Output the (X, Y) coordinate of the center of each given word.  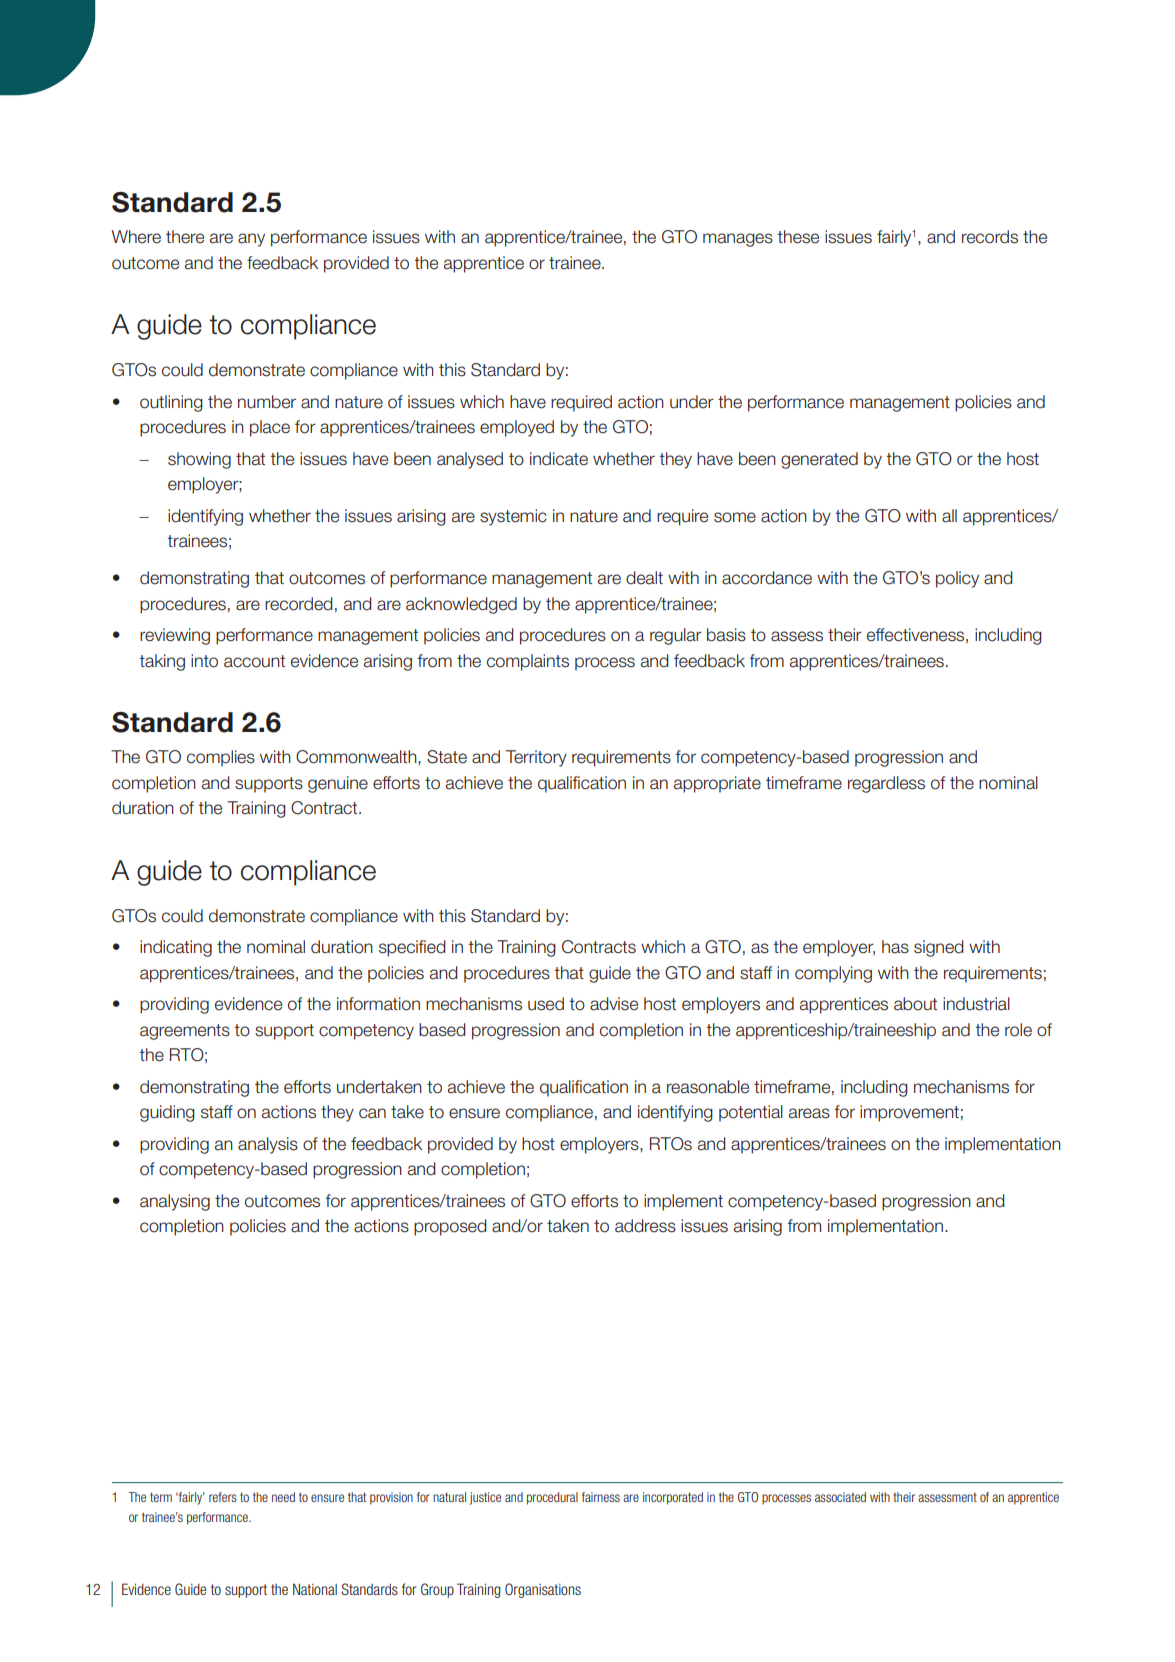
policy (957, 579)
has (895, 947)
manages (738, 240)
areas (809, 1113)
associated (840, 1497)
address (645, 1226)
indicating (176, 948)
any (251, 240)
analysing (175, 1202)
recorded (299, 604)
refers (223, 1497)
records (990, 237)
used (546, 1004)
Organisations (543, 1590)
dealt (644, 578)
